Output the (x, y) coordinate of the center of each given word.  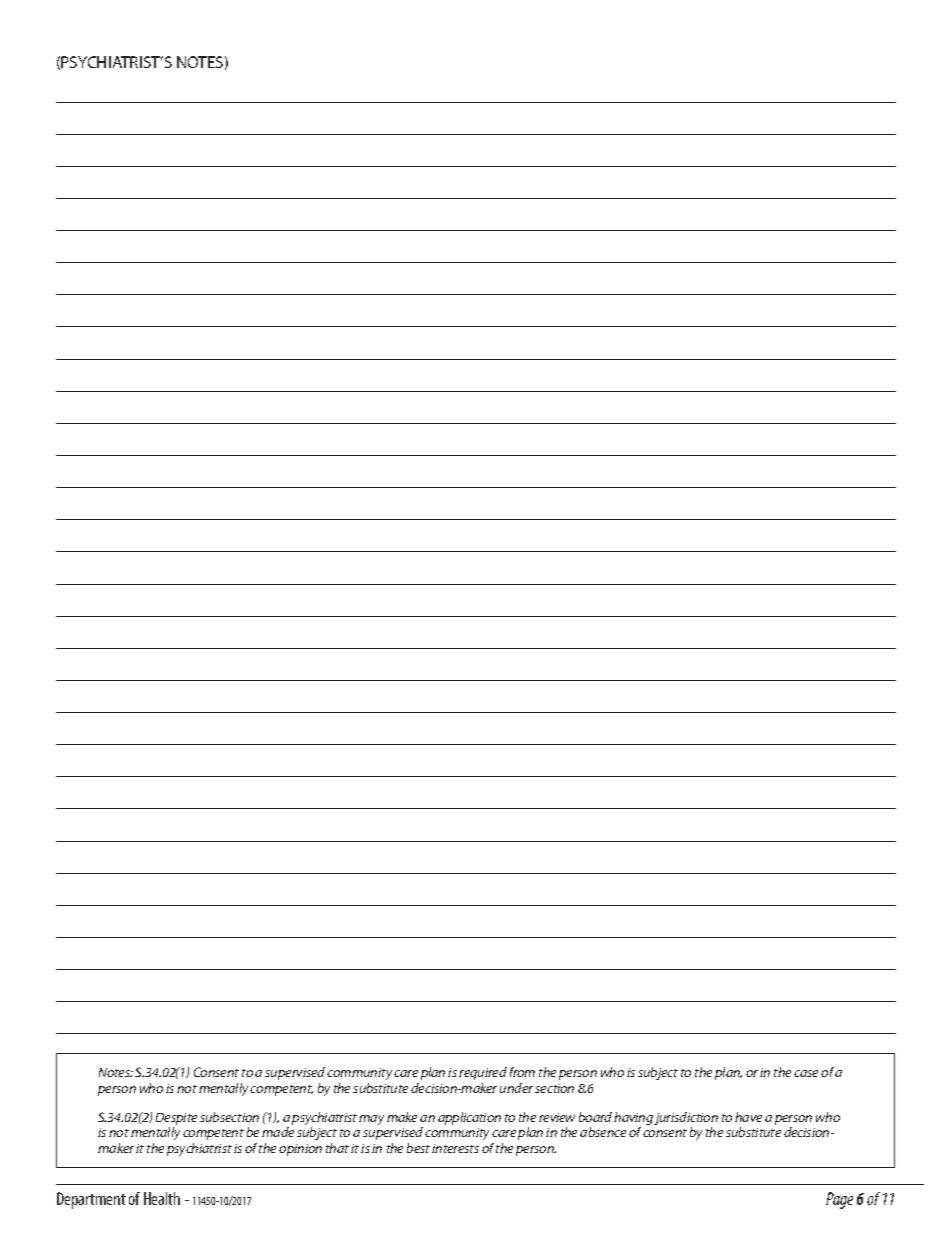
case (806, 1073)
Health (162, 1198)
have (748, 1117)
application (469, 1118)
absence (603, 1132)
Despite (176, 1119)
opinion (300, 1150)
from (522, 1072)
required (483, 1073)
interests (455, 1148)
